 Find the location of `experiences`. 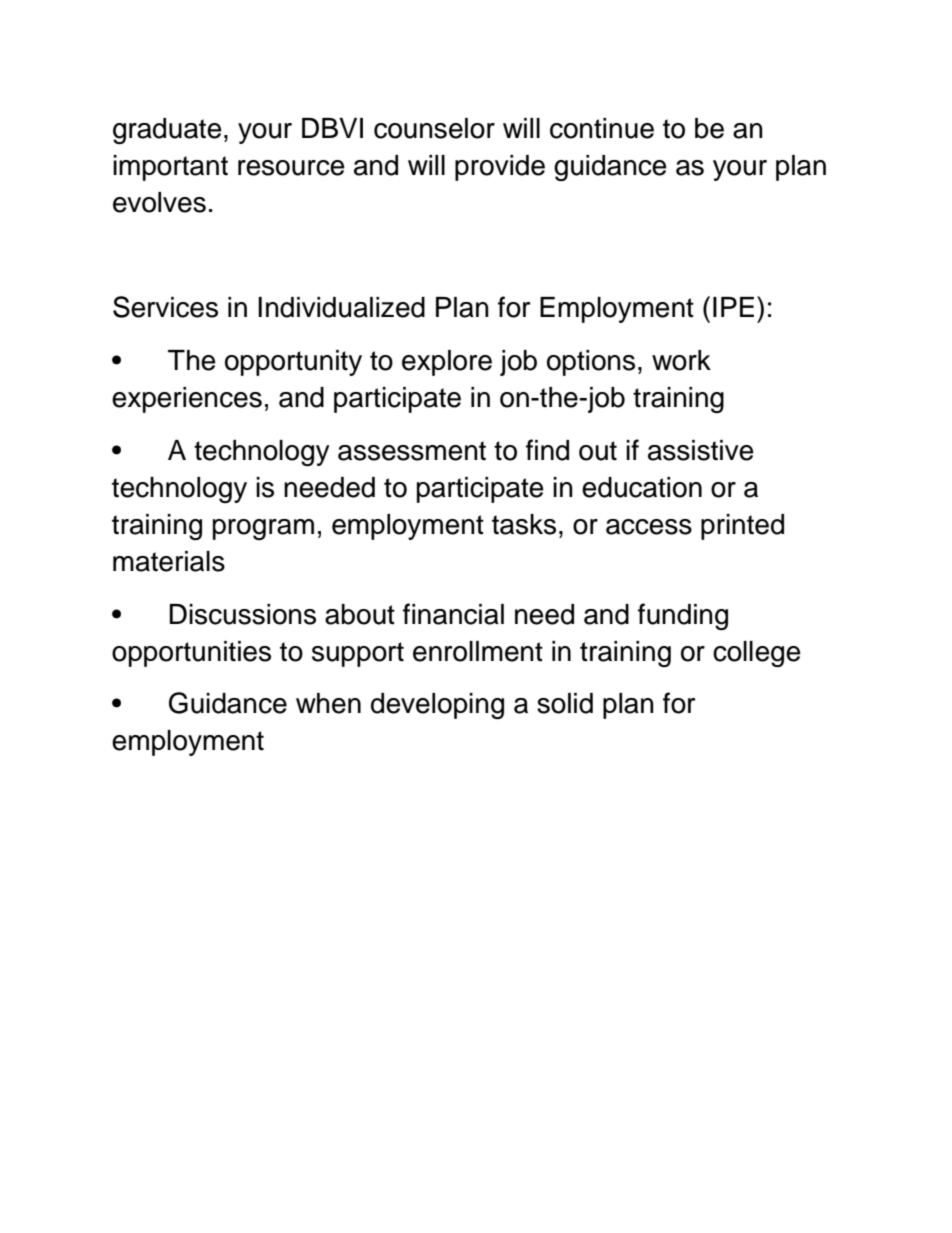

experiences is located at coordinates (187, 400).
